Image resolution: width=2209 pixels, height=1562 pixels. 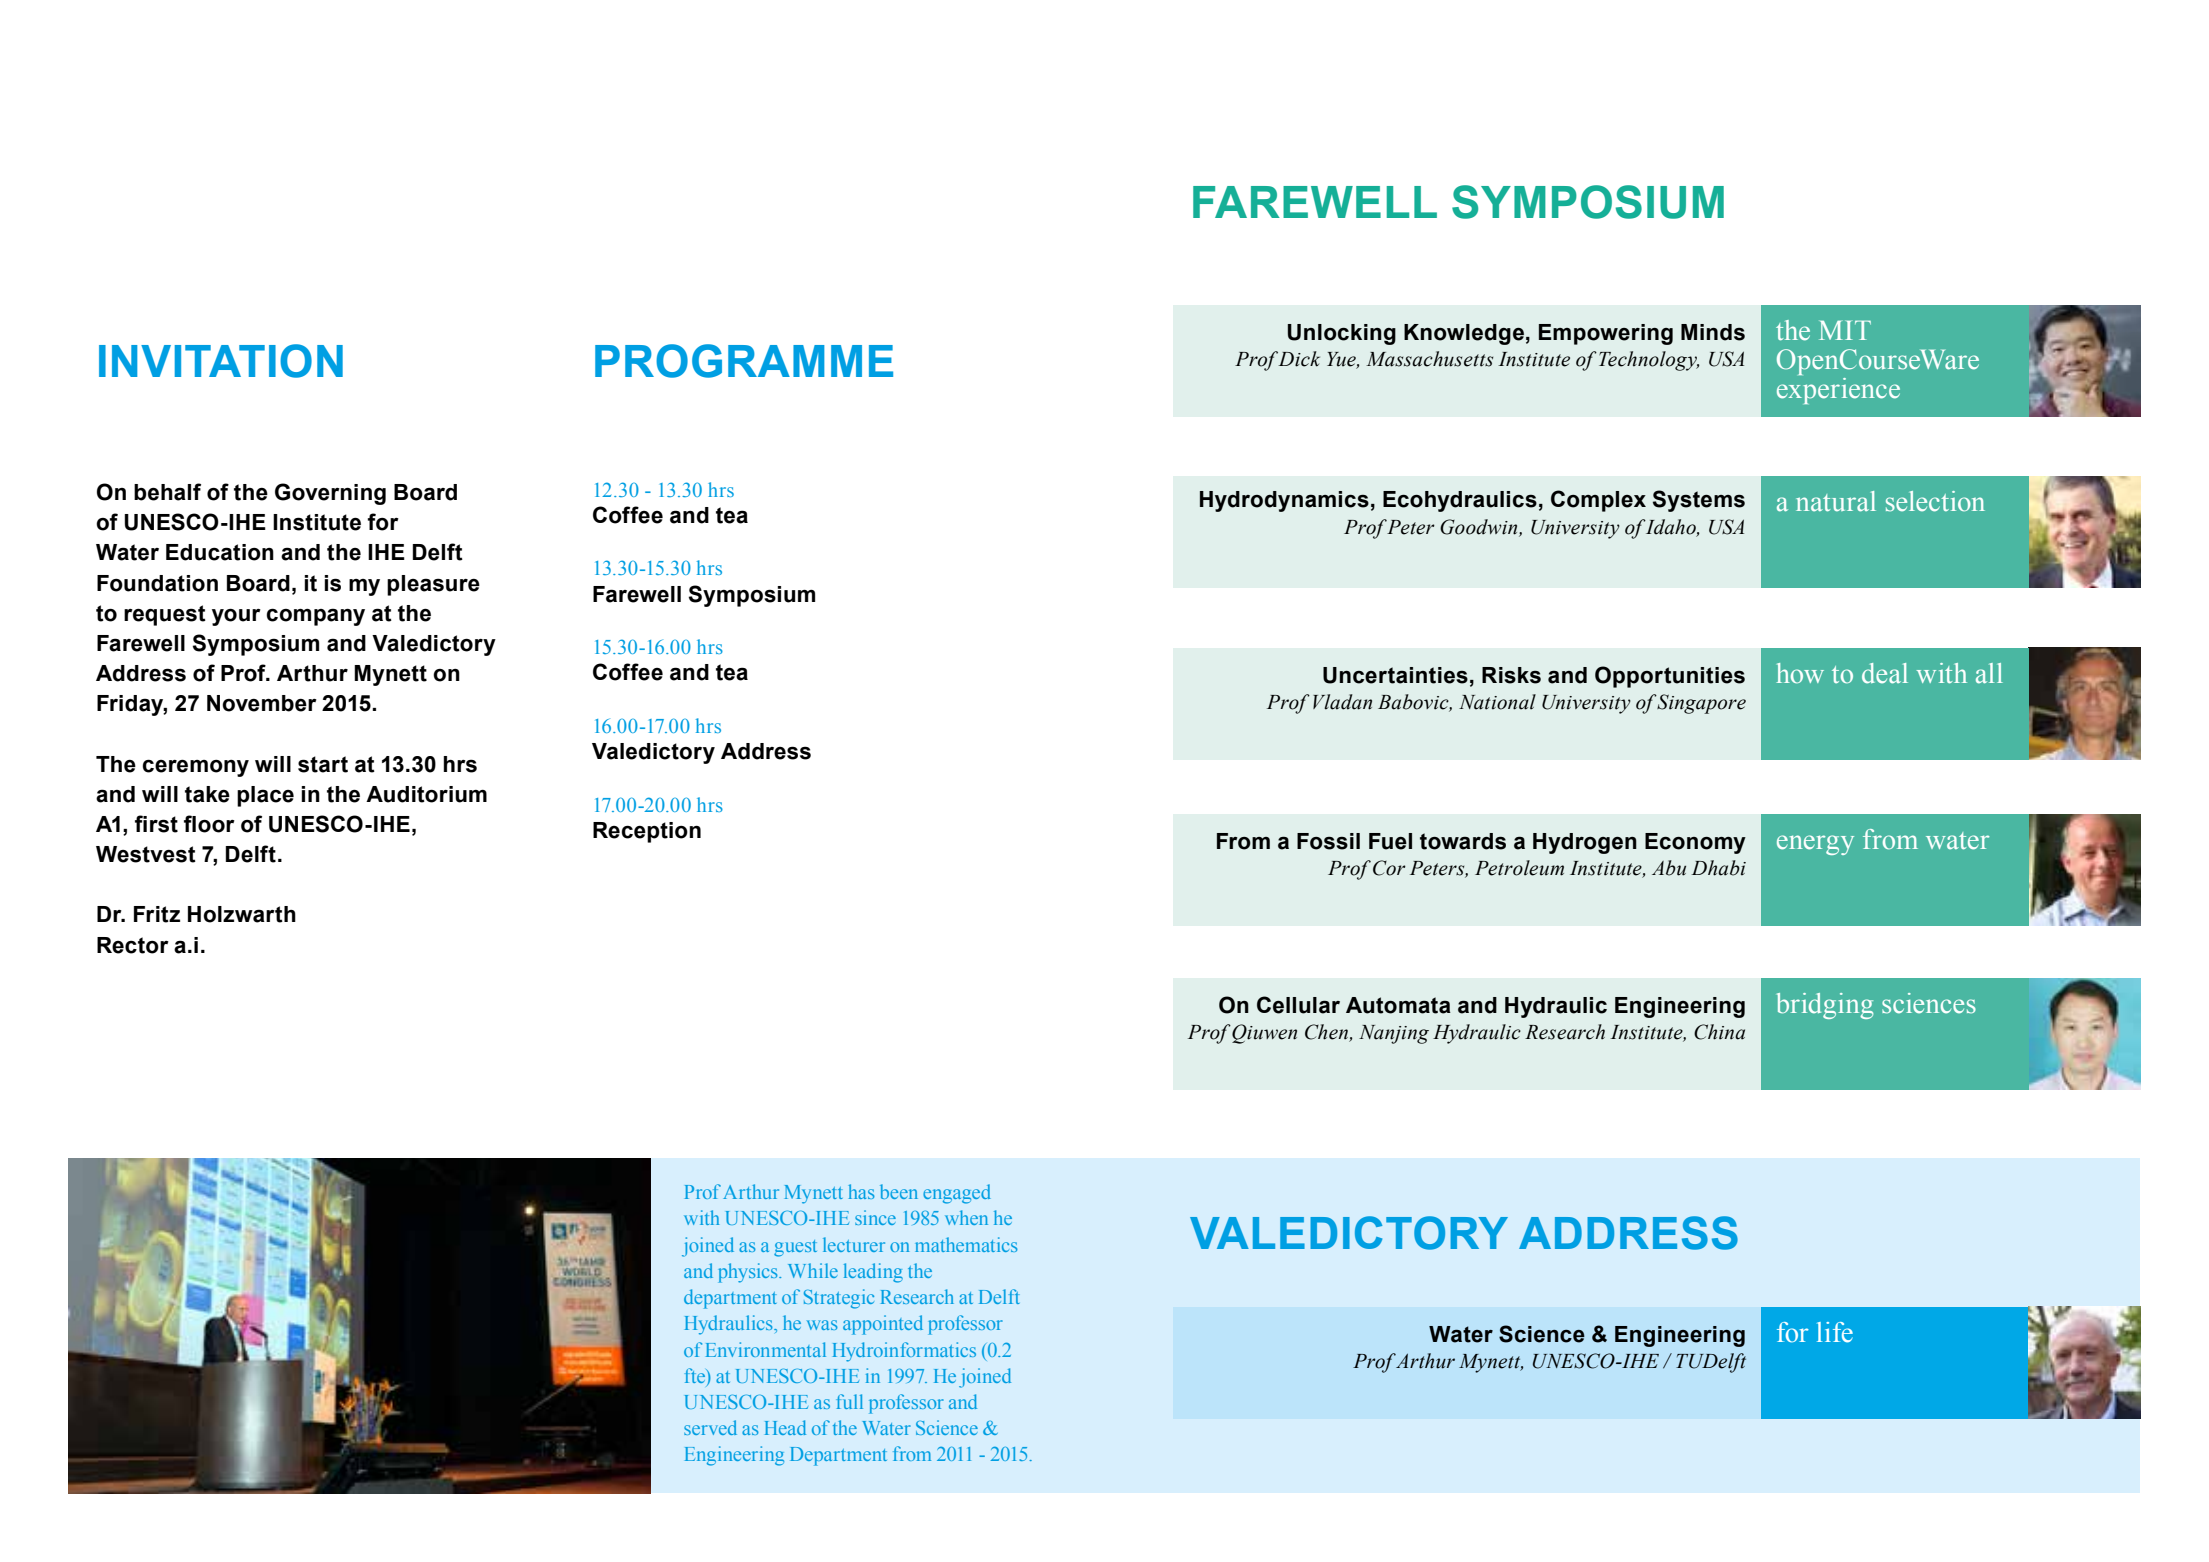 What do you see at coordinates (1298, 1005) in the screenshot?
I see `Cellular` at bounding box center [1298, 1005].
